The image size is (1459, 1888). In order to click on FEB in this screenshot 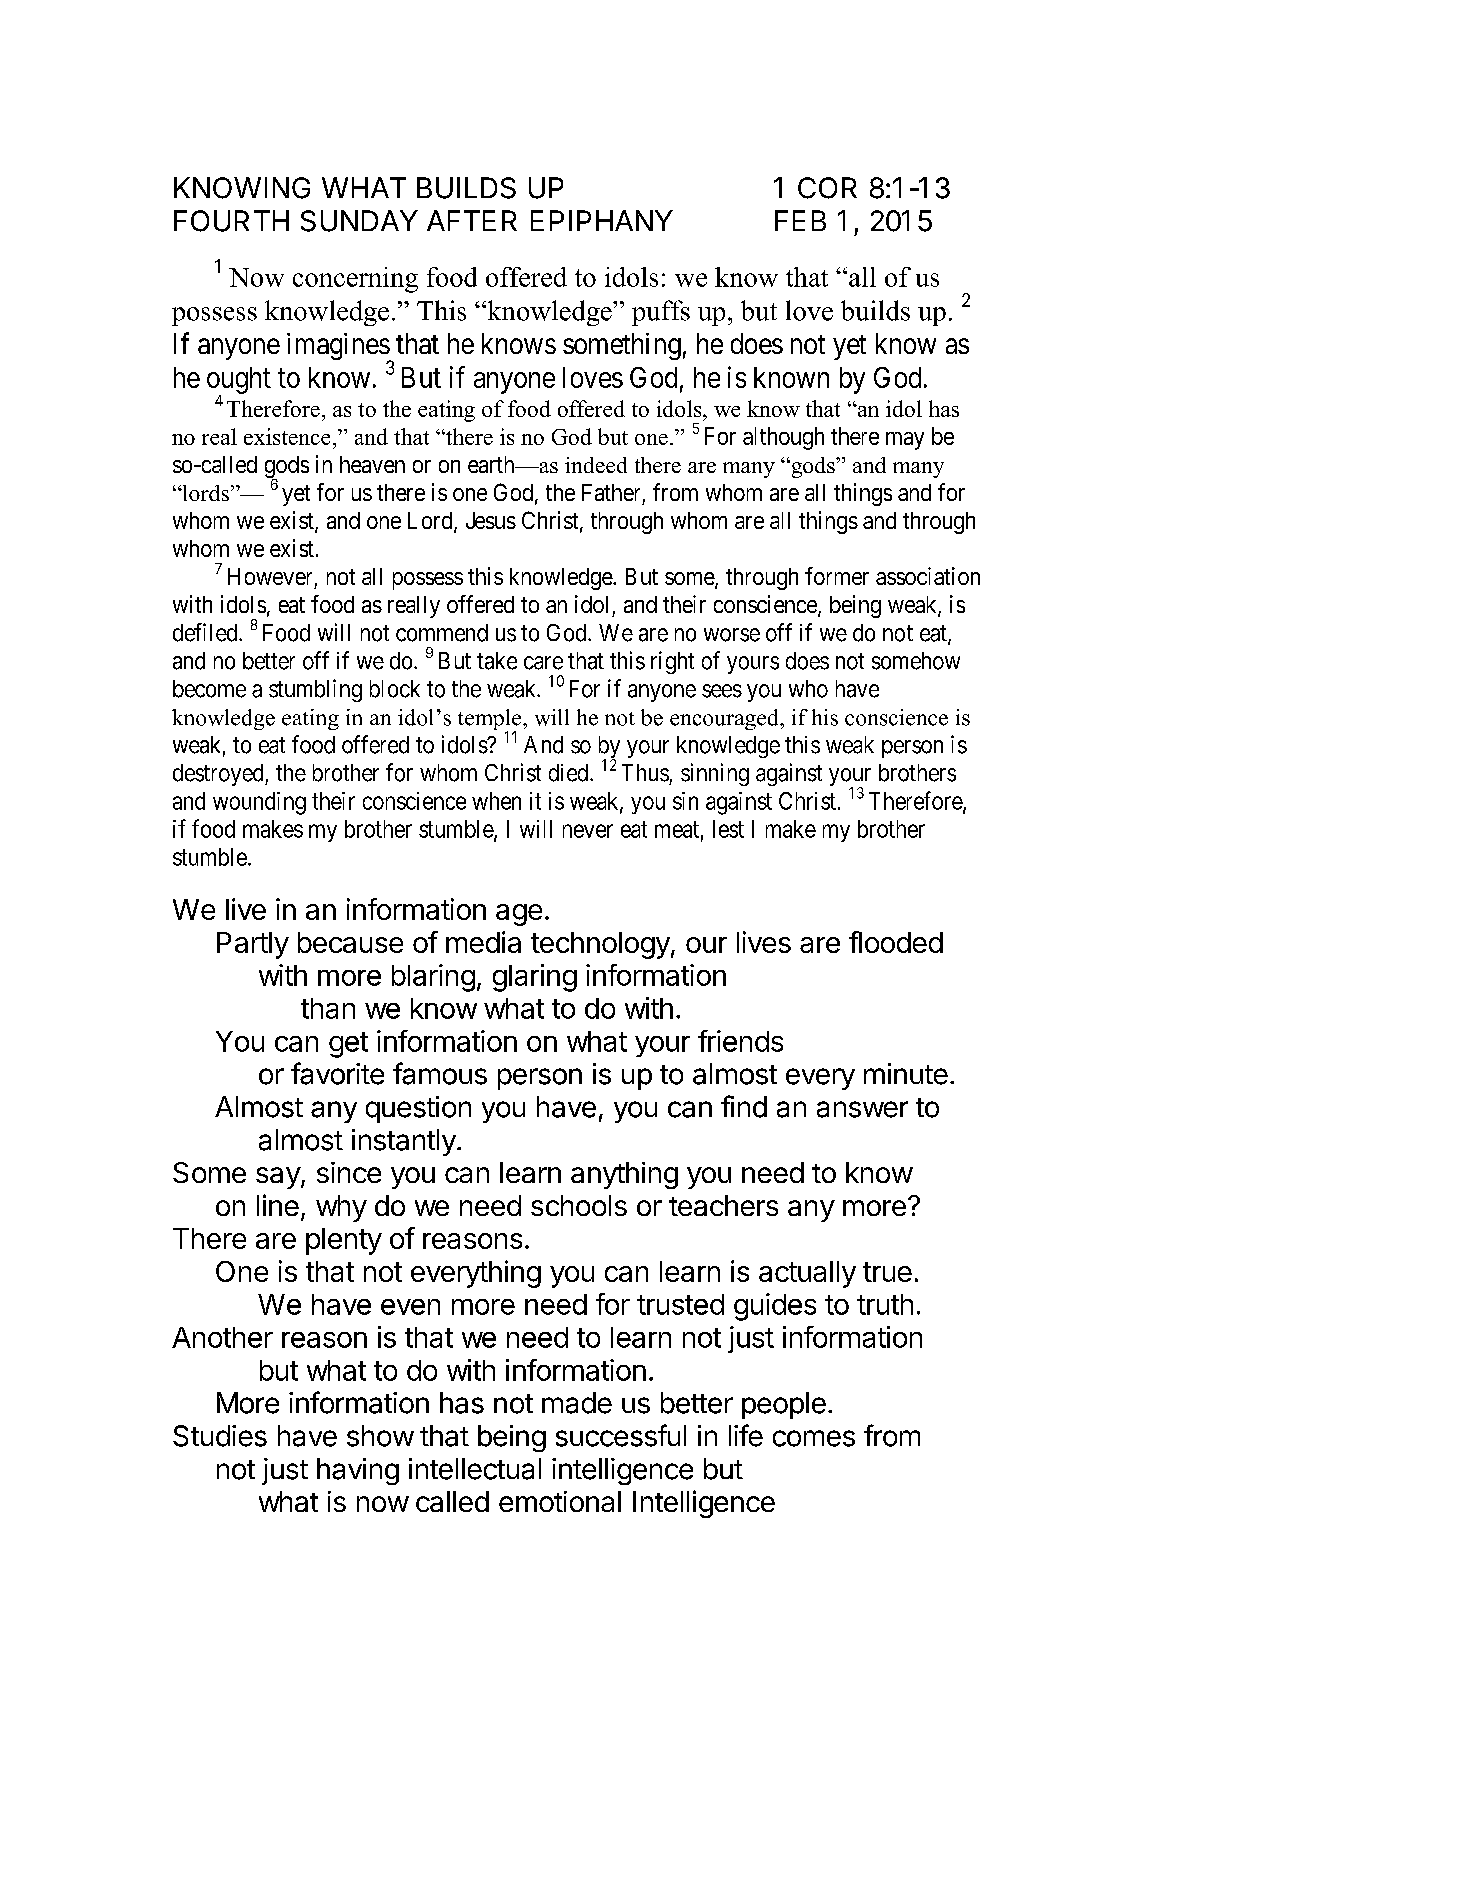, I will do `click(800, 220)`.
